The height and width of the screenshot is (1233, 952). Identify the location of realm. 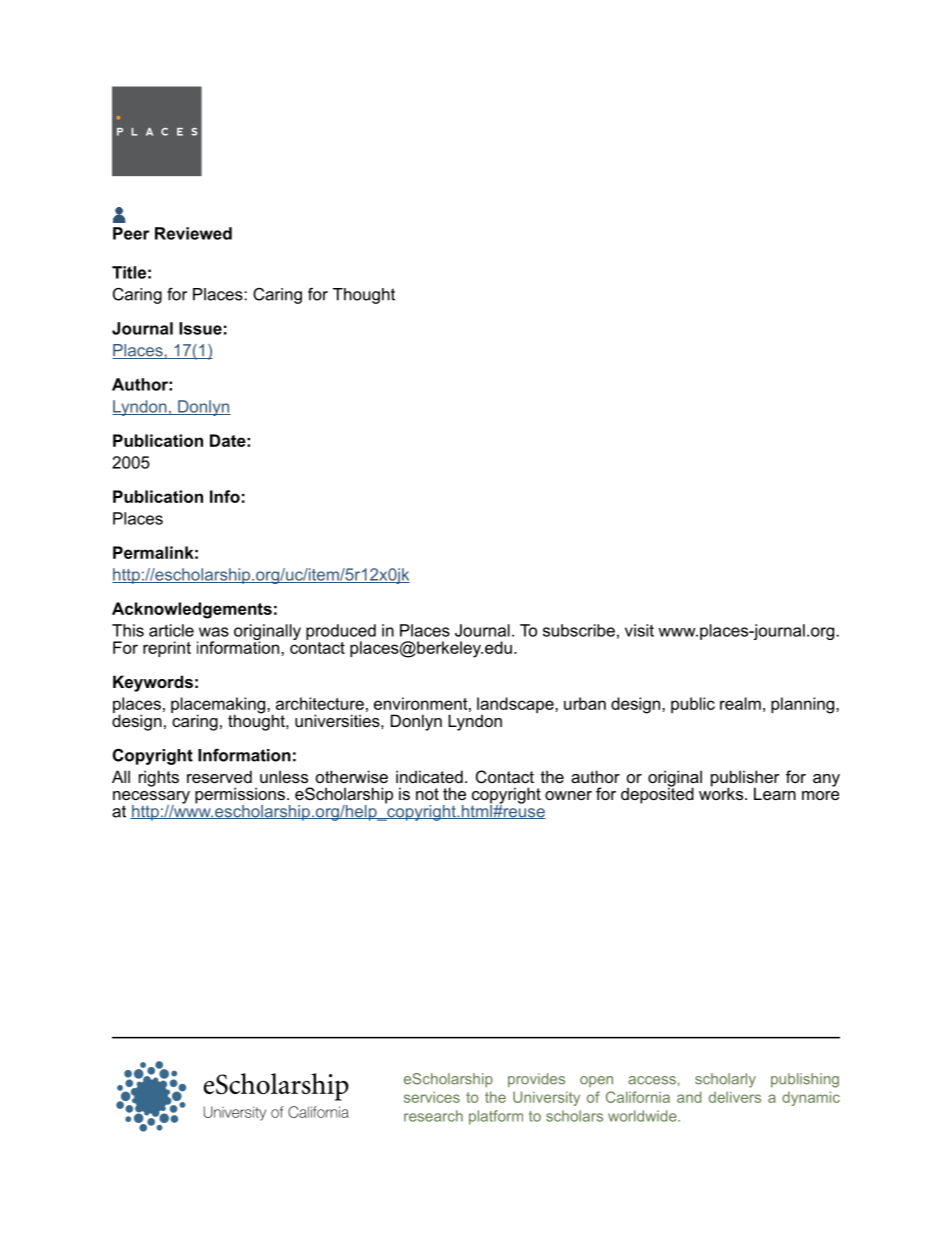
(740, 703).
